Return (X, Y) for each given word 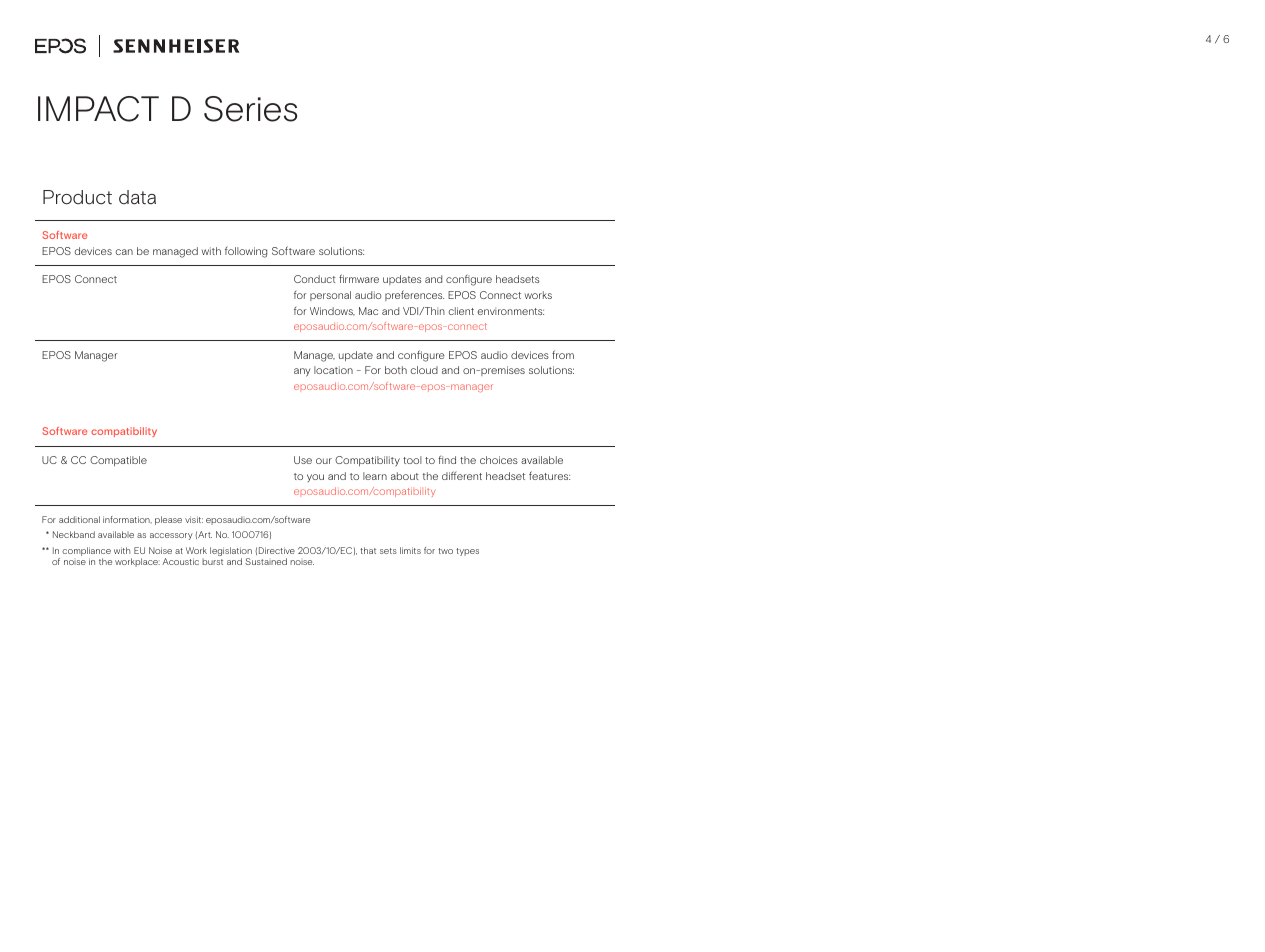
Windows (332, 311)
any (302, 372)
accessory (171, 536)
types (467, 552)
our (324, 461)
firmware (359, 278)
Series (250, 109)
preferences (414, 295)
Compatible (118, 461)
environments (510, 311)
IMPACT (98, 109)
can (124, 252)
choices (499, 460)
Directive (277, 550)
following (246, 252)
